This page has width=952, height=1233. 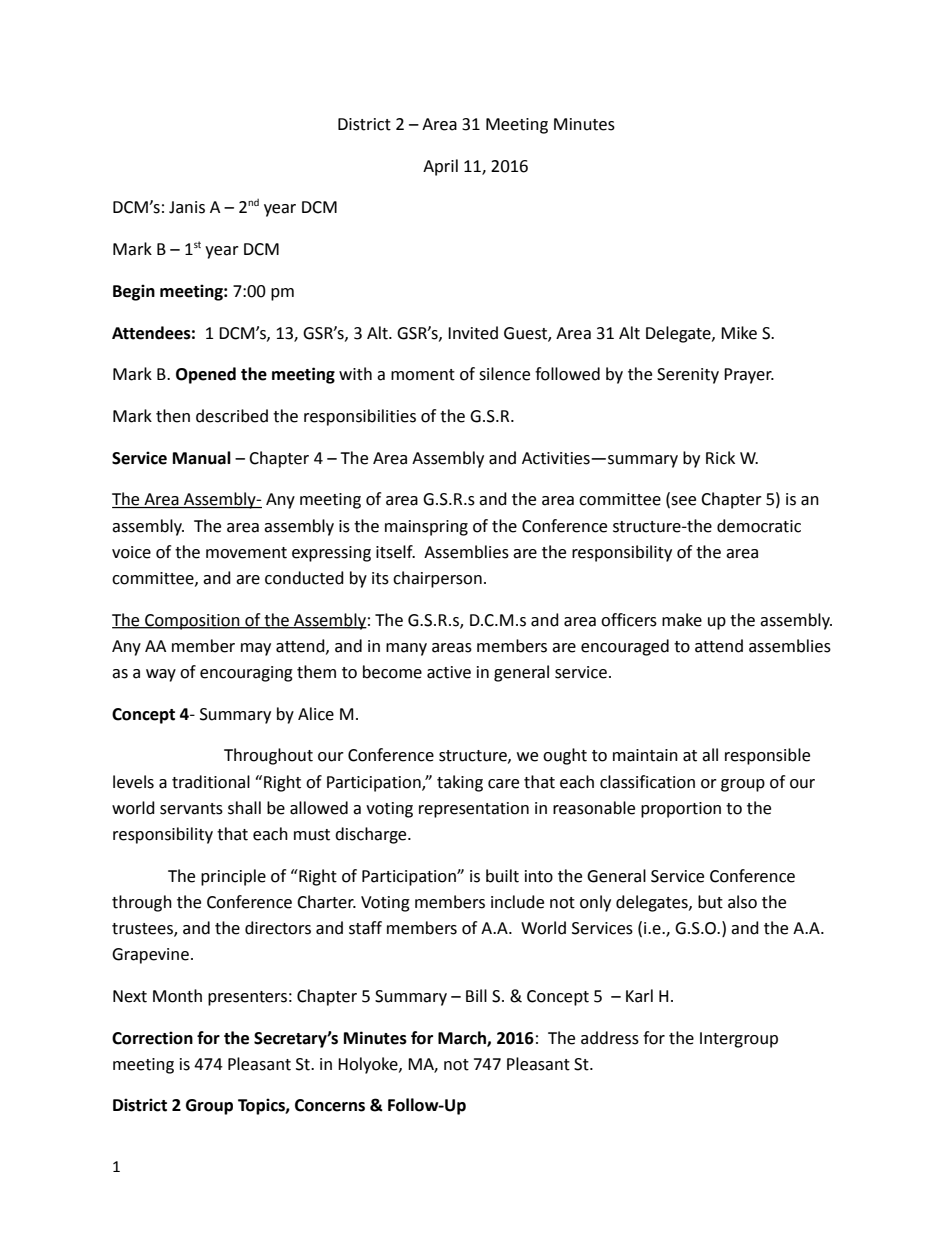 I want to click on Mike, so click(x=739, y=333).
